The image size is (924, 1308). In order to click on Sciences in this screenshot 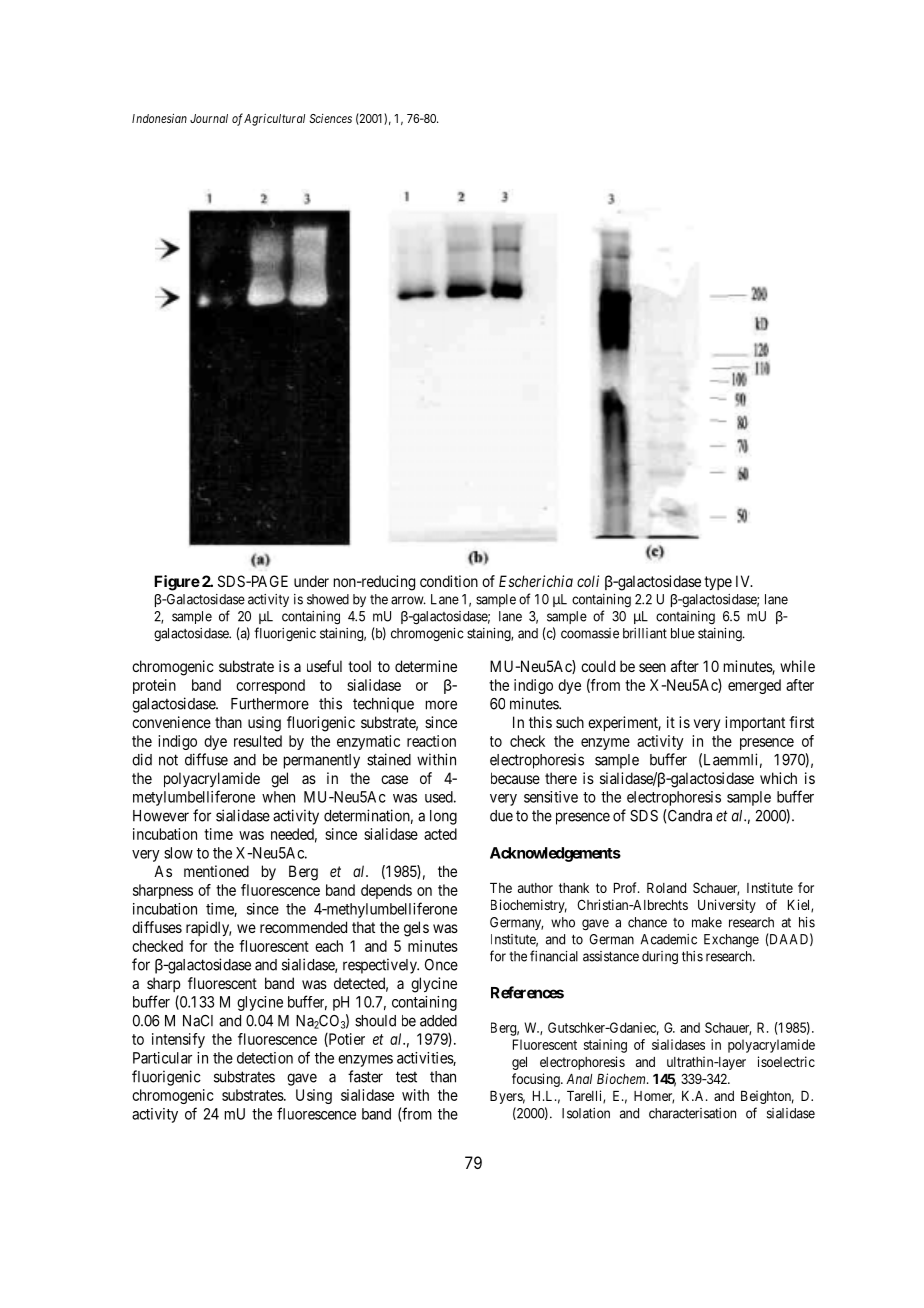, I will do `click(330, 118)`.
